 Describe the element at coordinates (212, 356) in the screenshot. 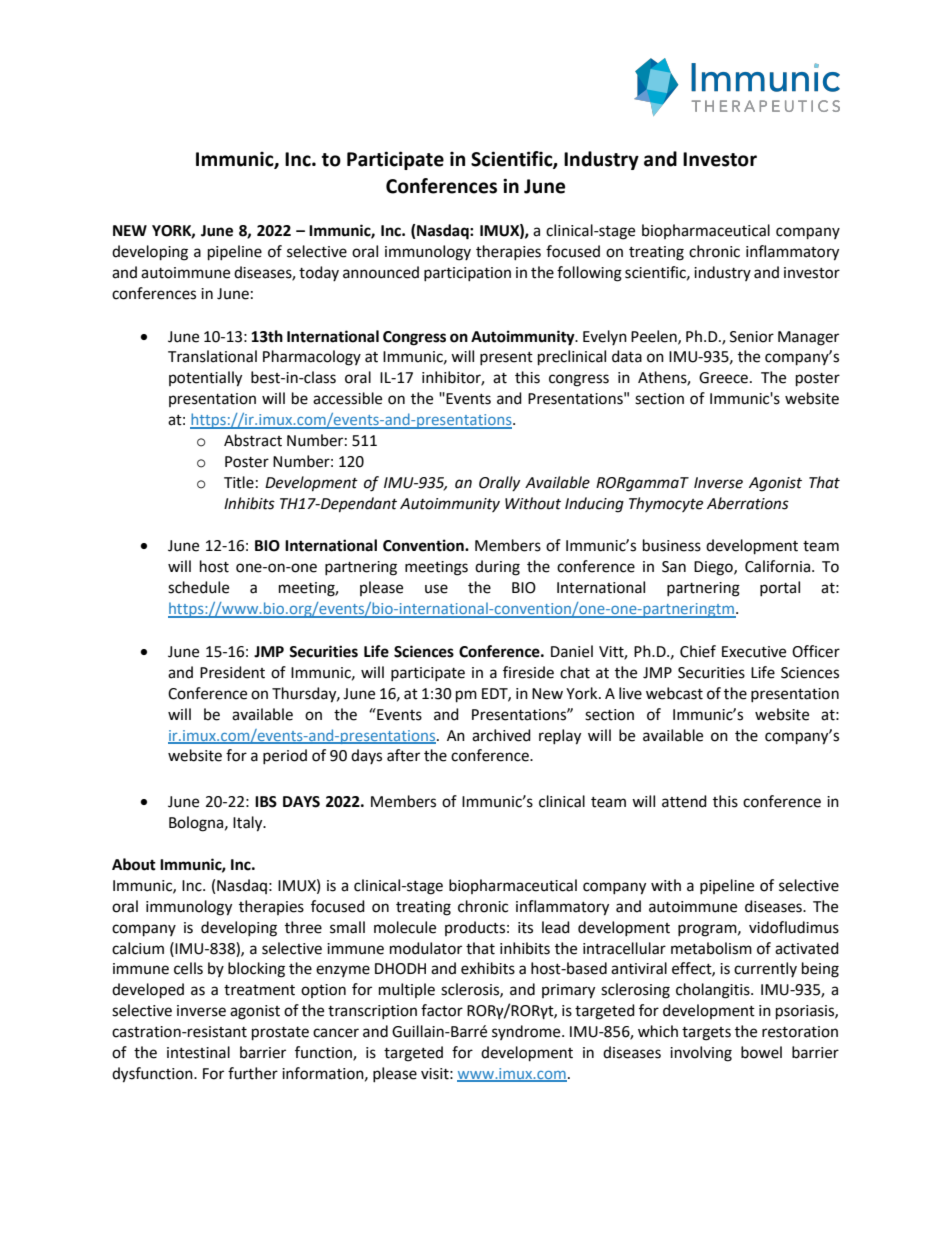

I see `Translational` at that location.
